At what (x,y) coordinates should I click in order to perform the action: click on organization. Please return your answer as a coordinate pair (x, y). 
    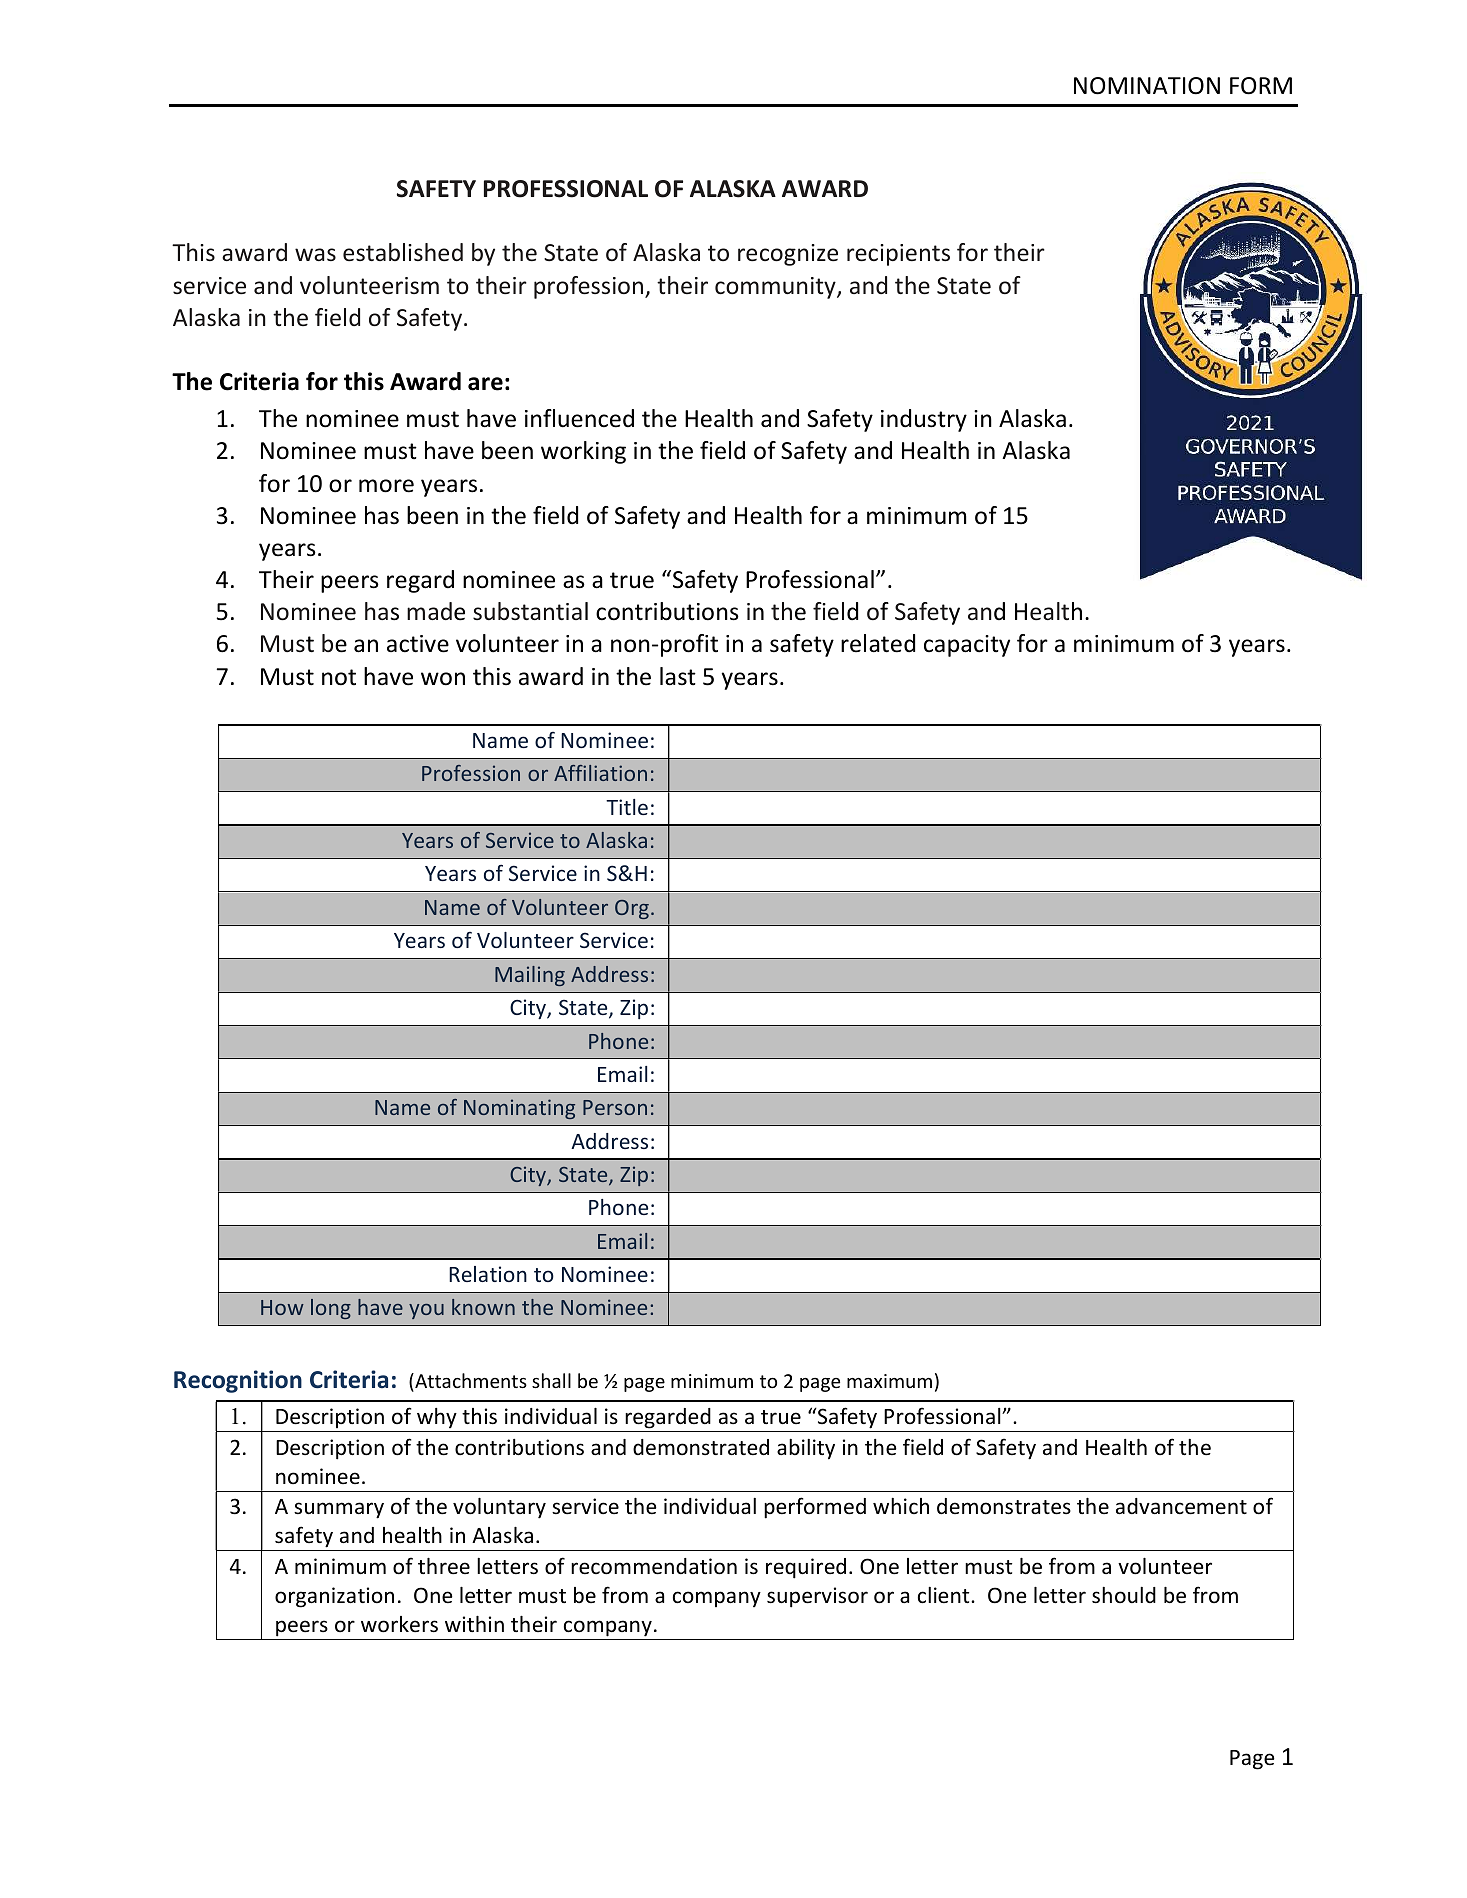
    Looking at the image, I should click on (334, 1597).
